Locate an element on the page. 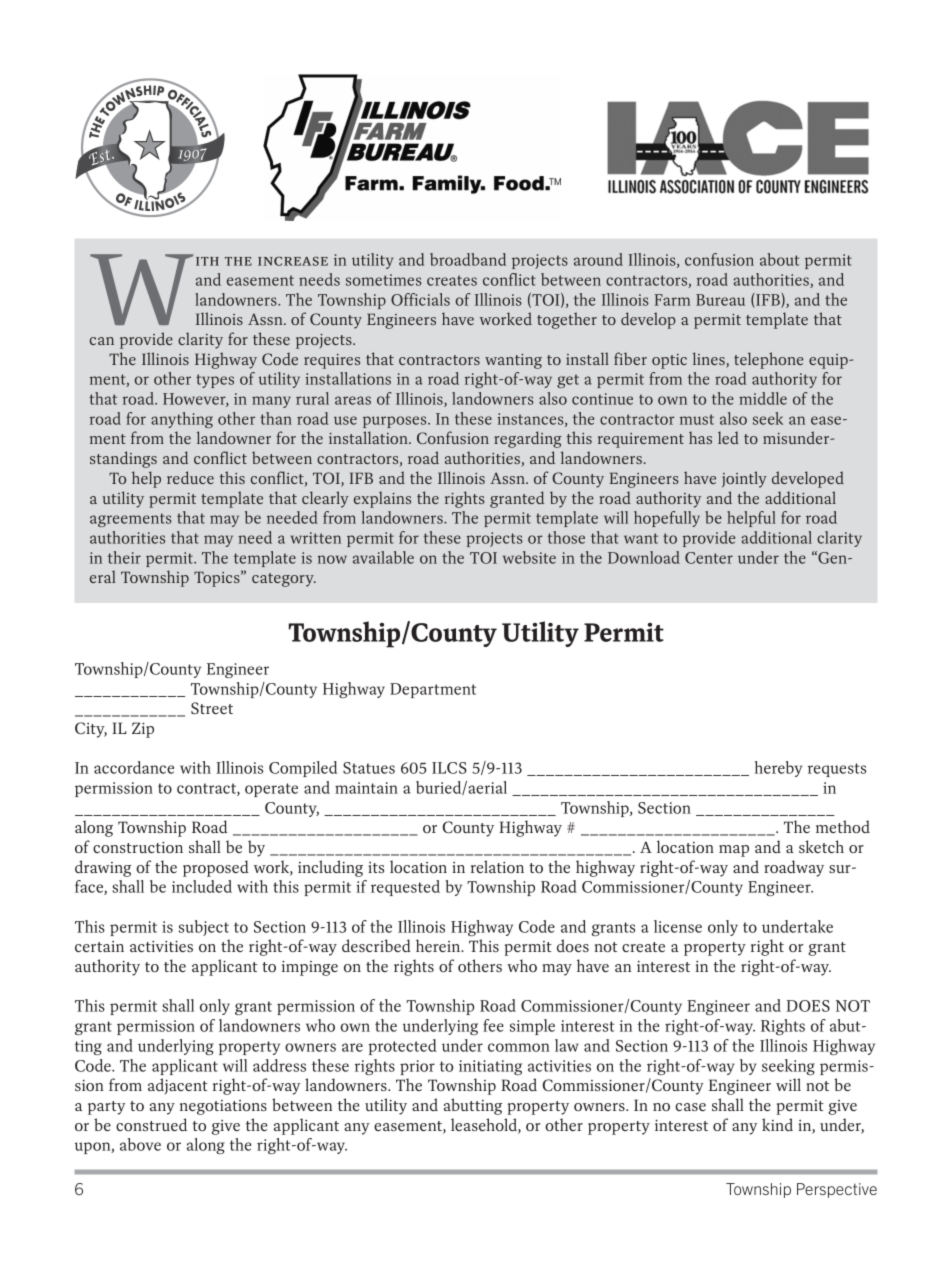 Image resolution: width=952 pixels, height=1265 pixels. Bureau is located at coordinates (720, 300).
